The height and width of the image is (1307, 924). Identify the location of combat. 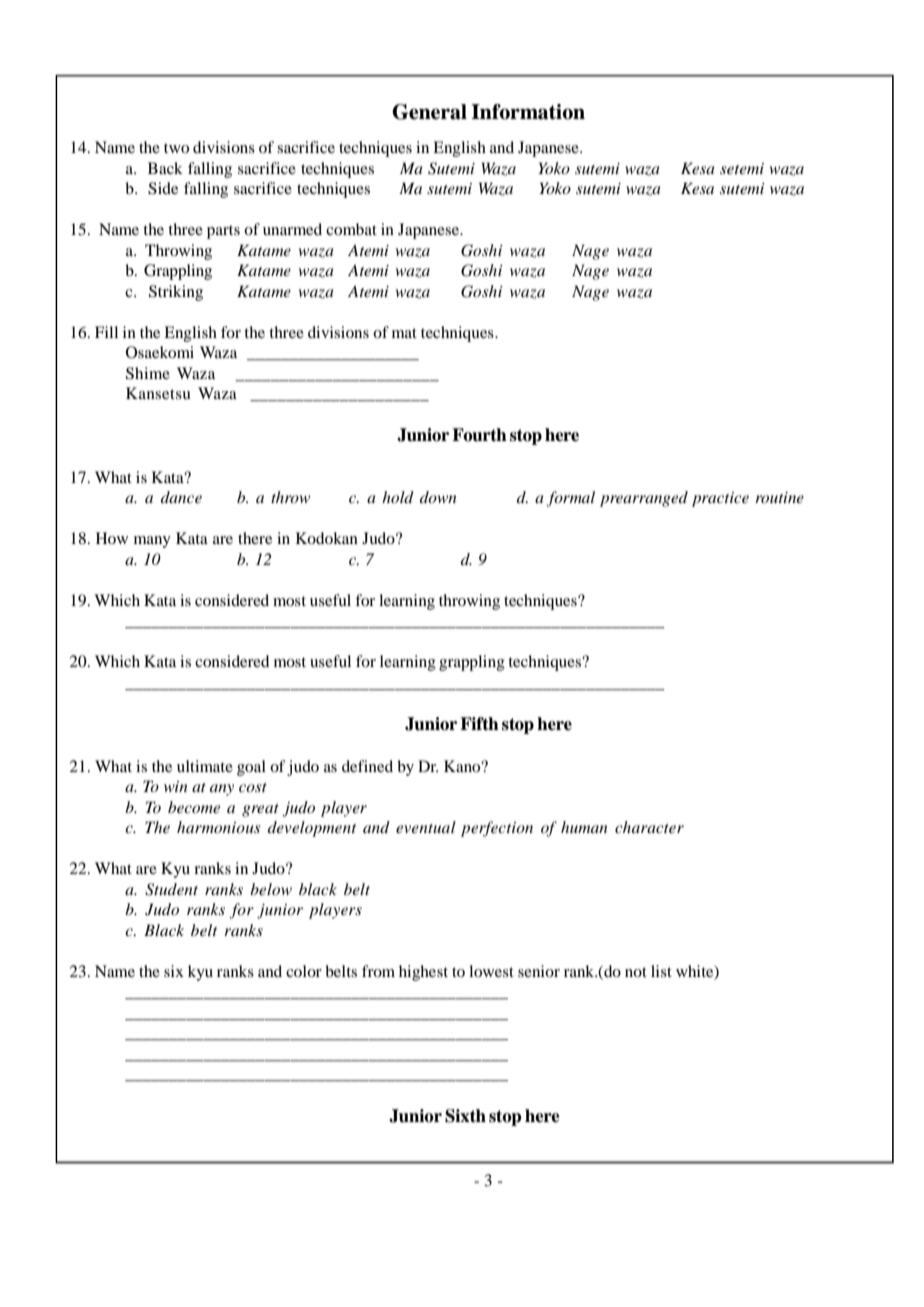
(351, 229).
